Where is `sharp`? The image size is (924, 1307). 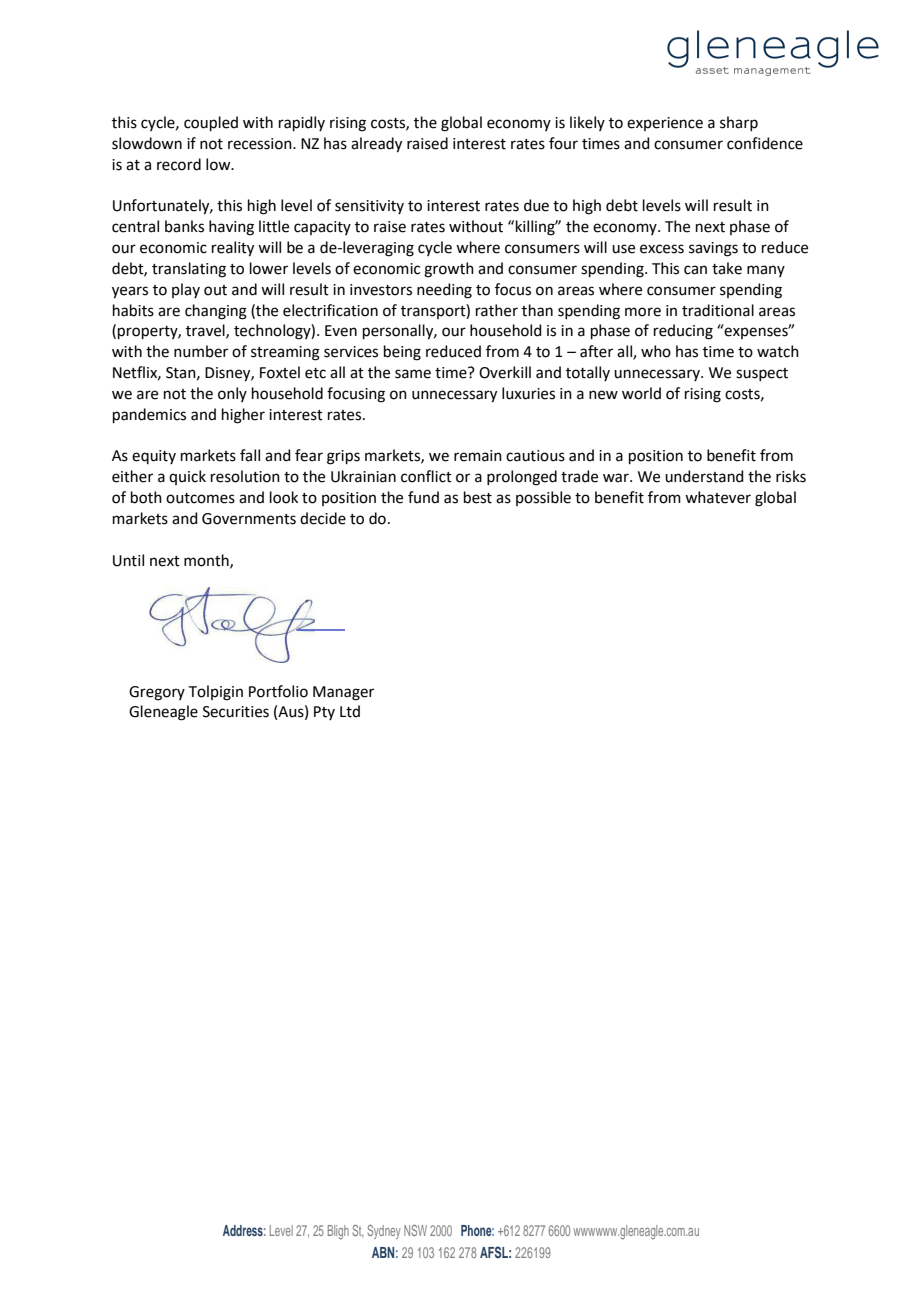
sharp is located at coordinates (739, 123).
